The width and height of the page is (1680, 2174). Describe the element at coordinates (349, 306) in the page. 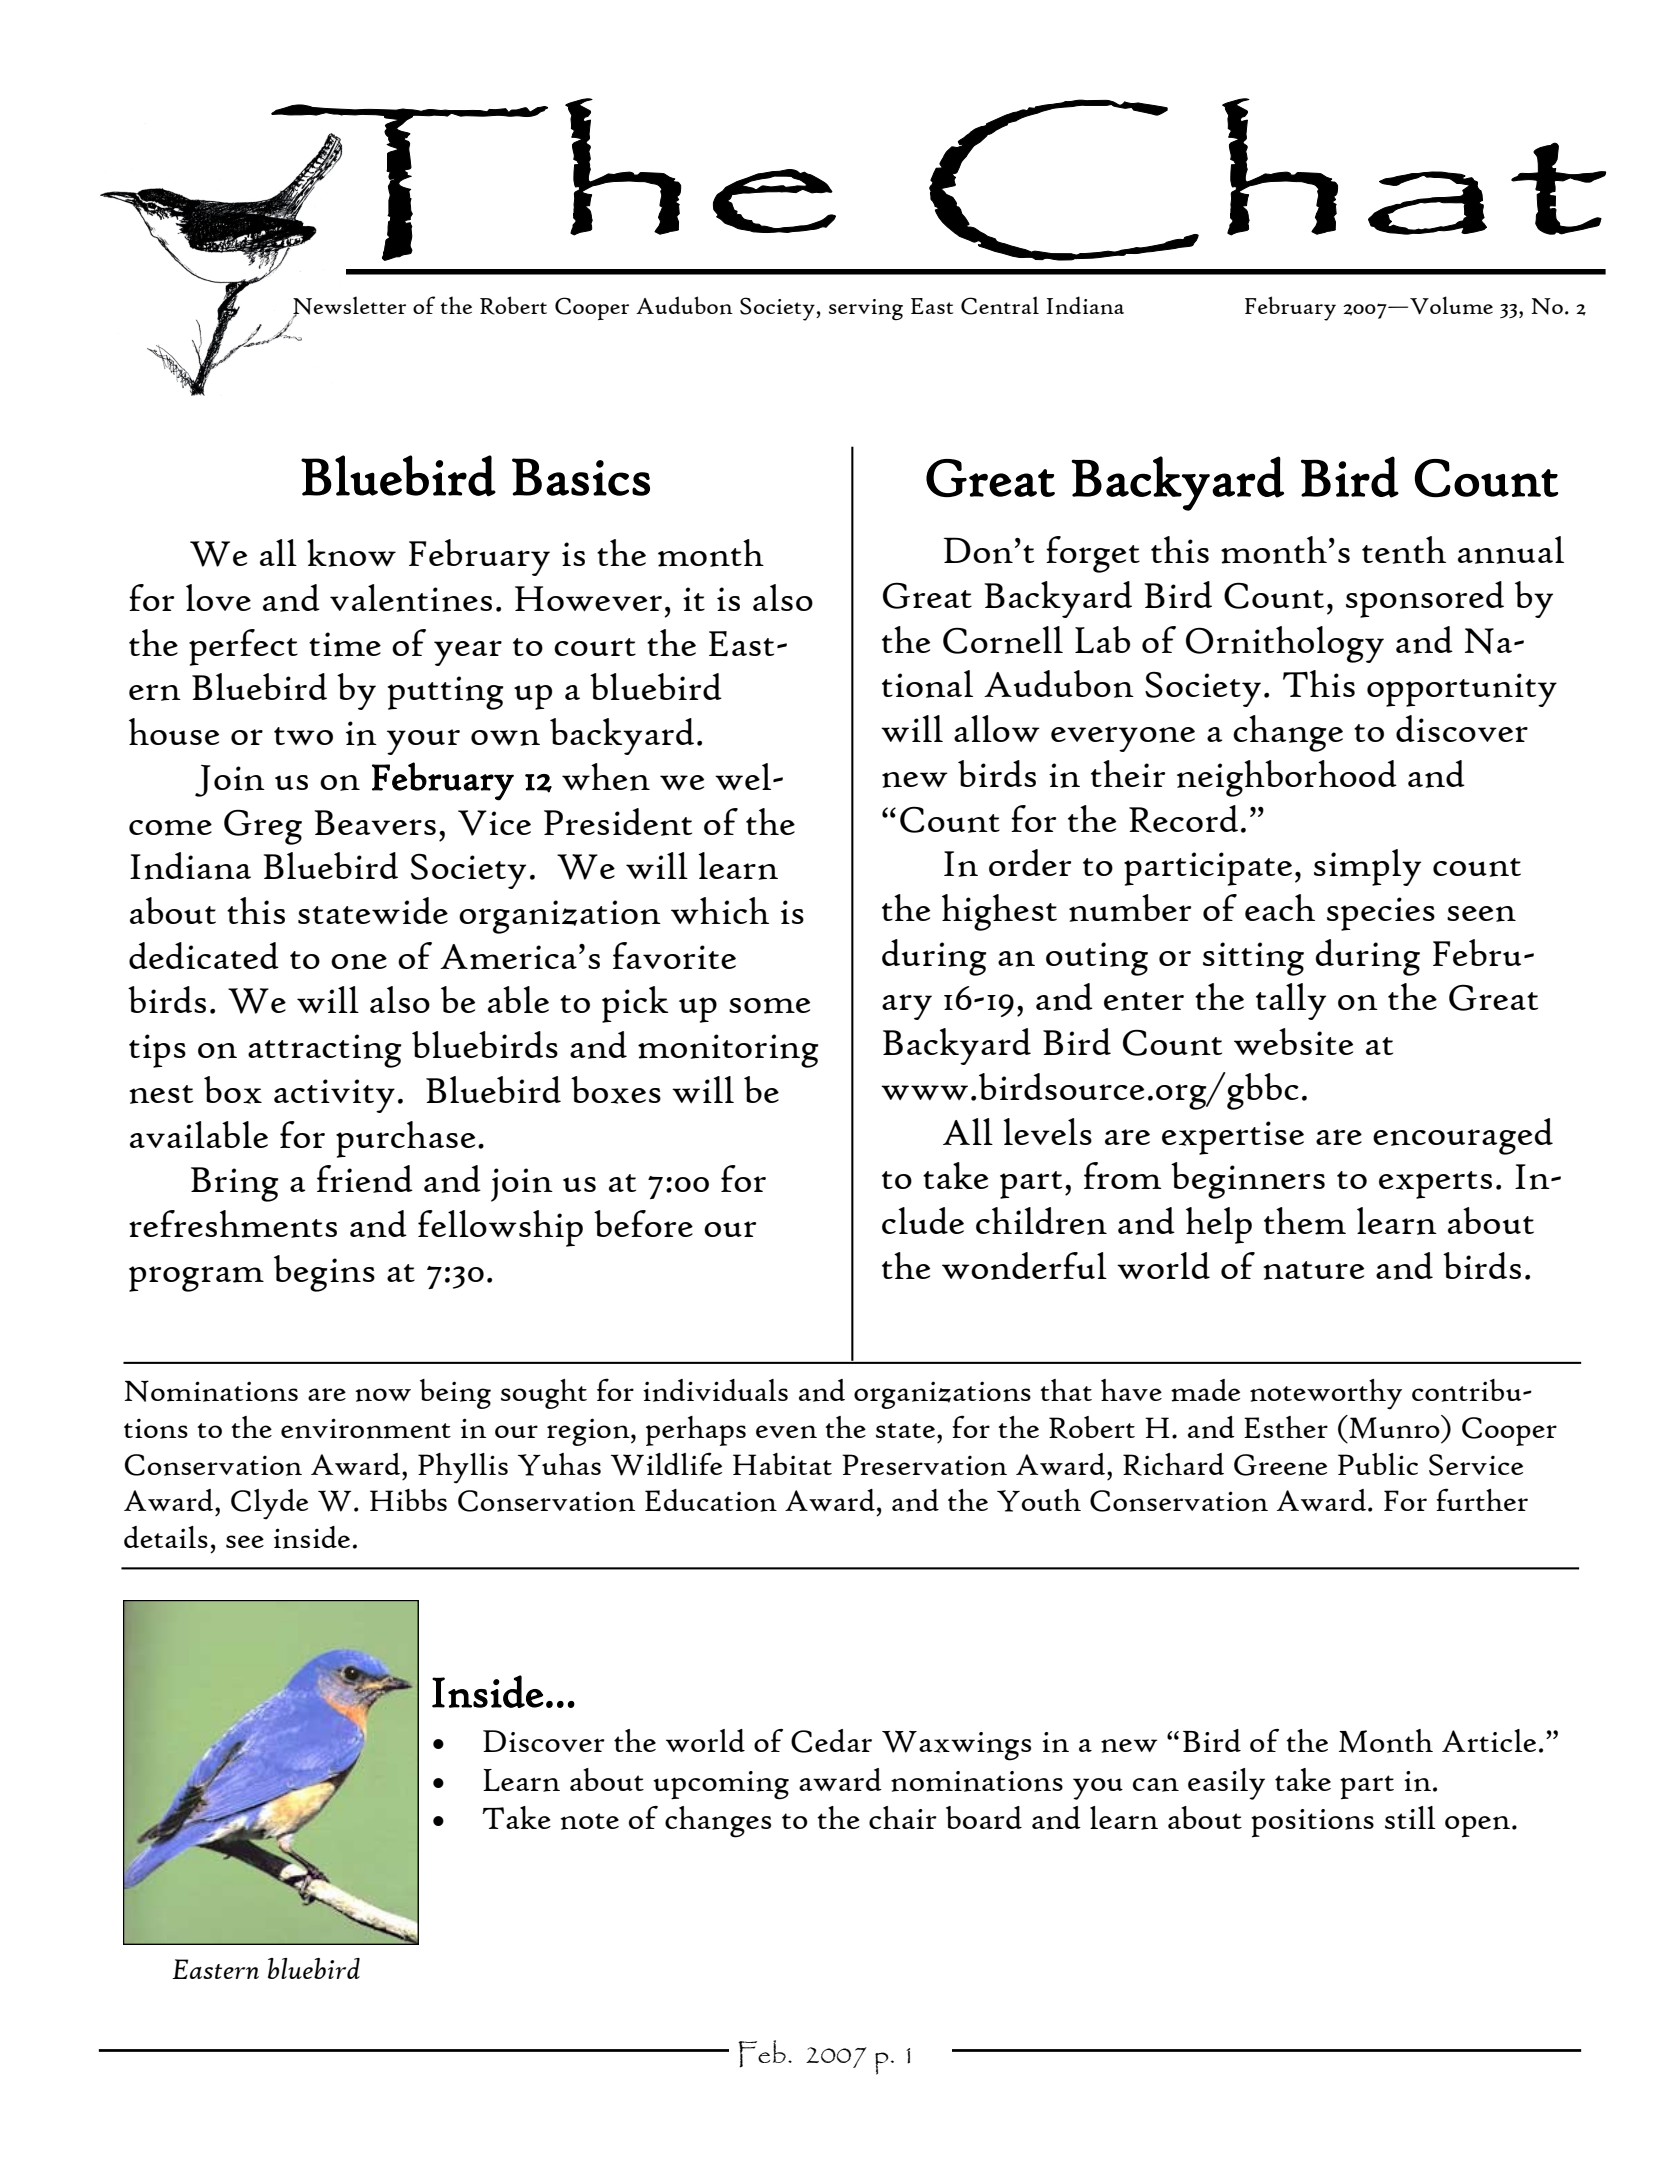

I see `Newsletter` at that location.
